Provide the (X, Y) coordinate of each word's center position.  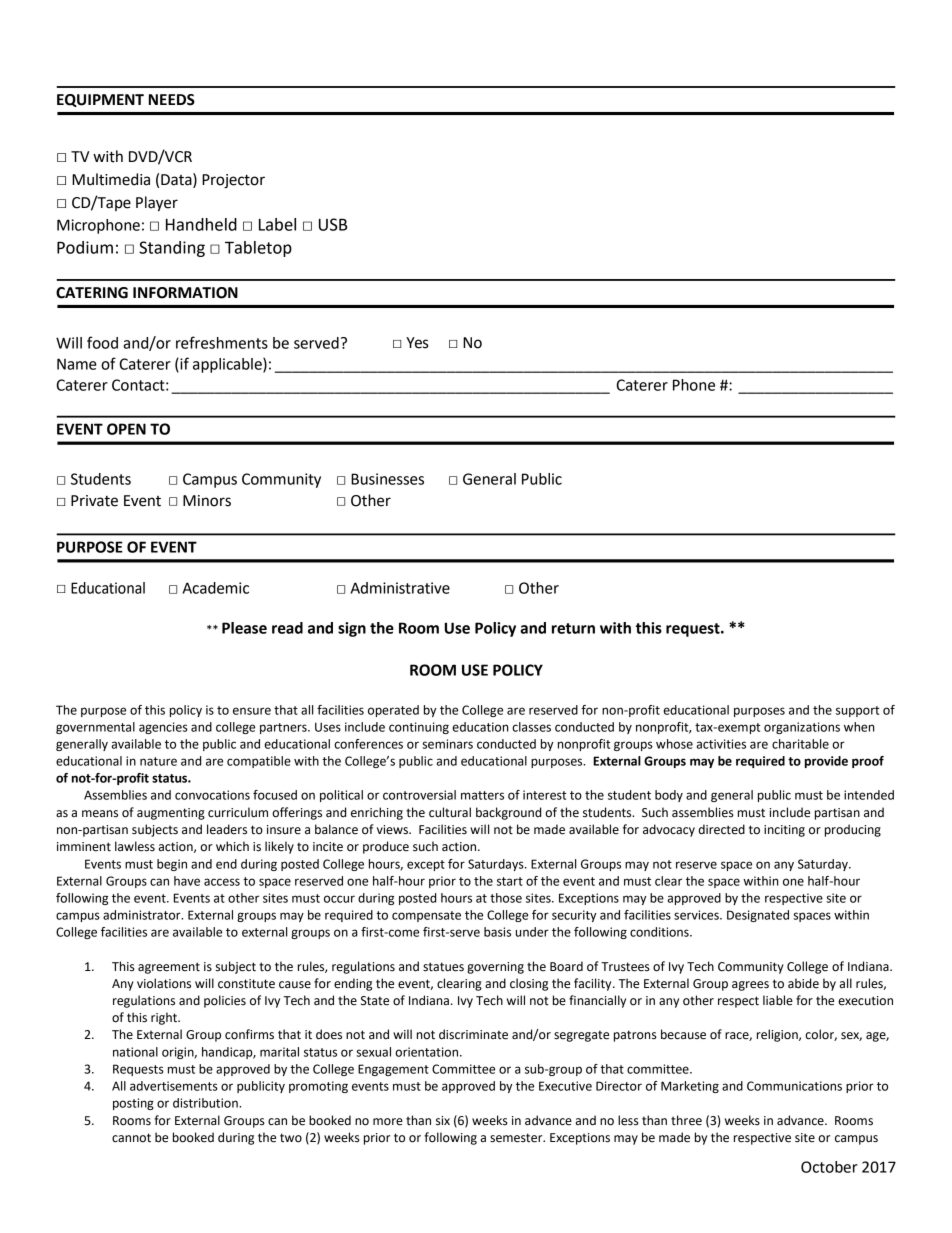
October (829, 1167)
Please (244, 628)
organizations (802, 728)
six (443, 1121)
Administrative (400, 588)
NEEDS (172, 100)
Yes (417, 343)
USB (333, 224)
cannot (131, 1138)
